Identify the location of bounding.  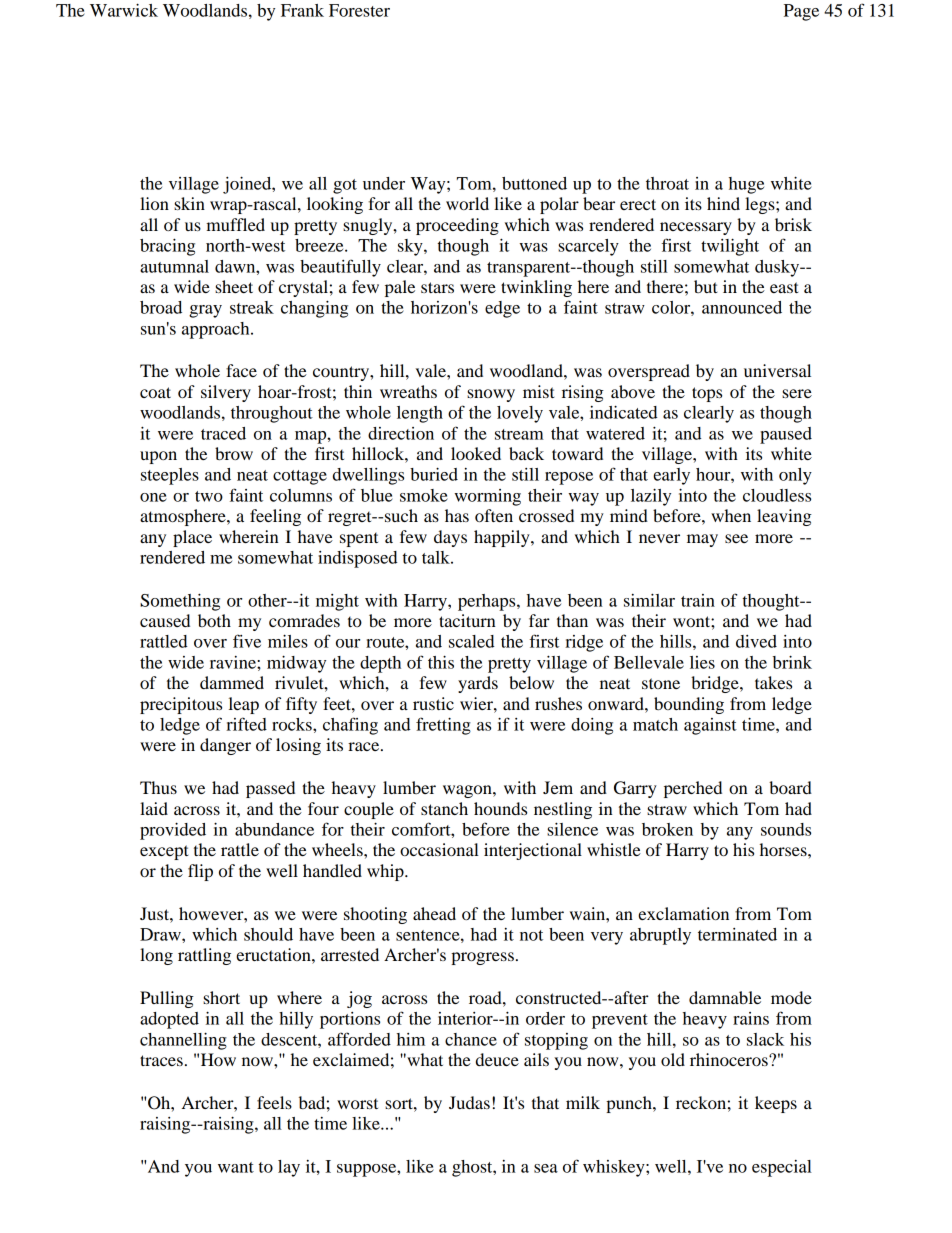
(689, 705).
